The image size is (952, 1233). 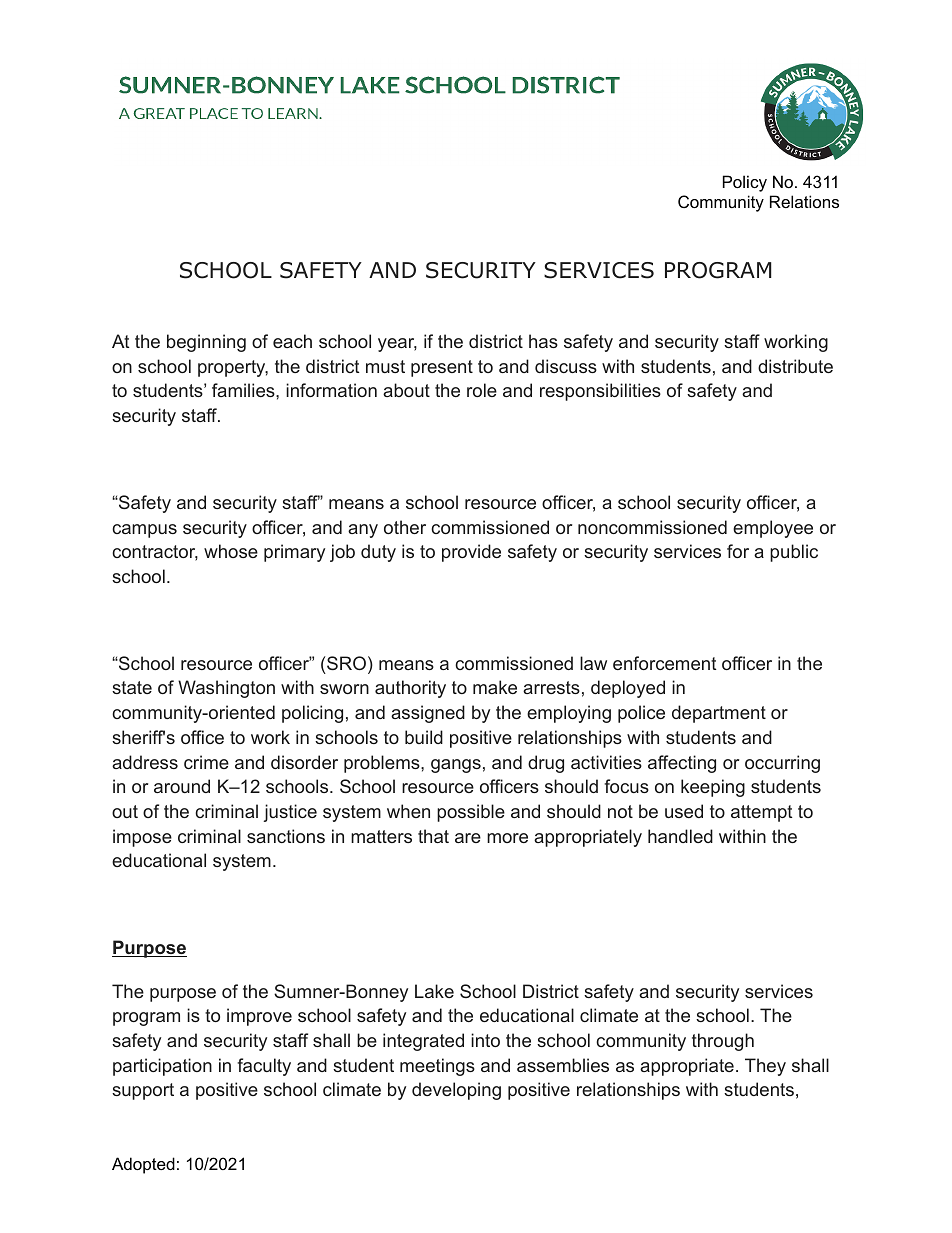 What do you see at coordinates (482, 390) in the screenshot?
I see `role` at bounding box center [482, 390].
